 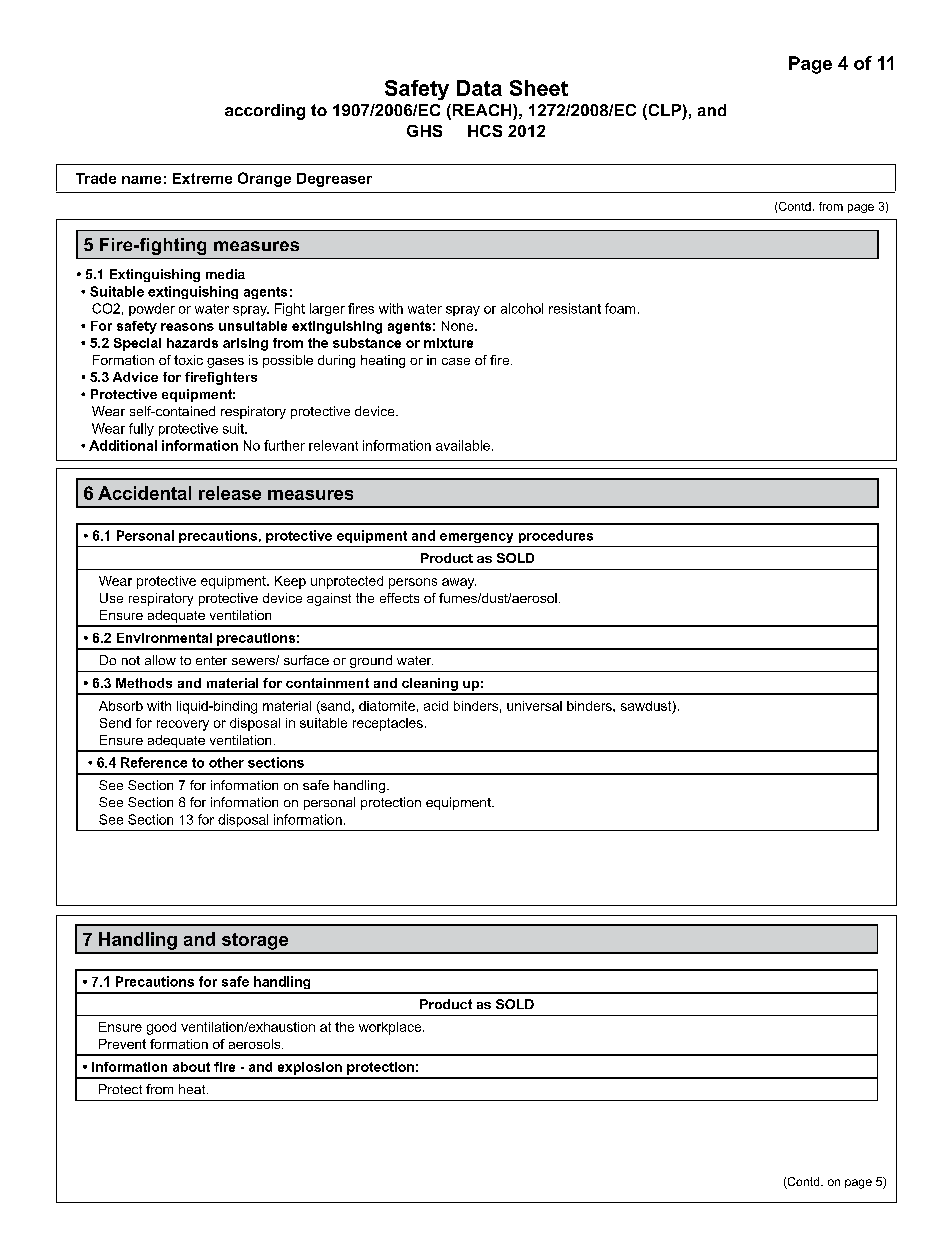 What do you see at coordinates (111, 598) in the screenshot?
I see `Use` at bounding box center [111, 598].
